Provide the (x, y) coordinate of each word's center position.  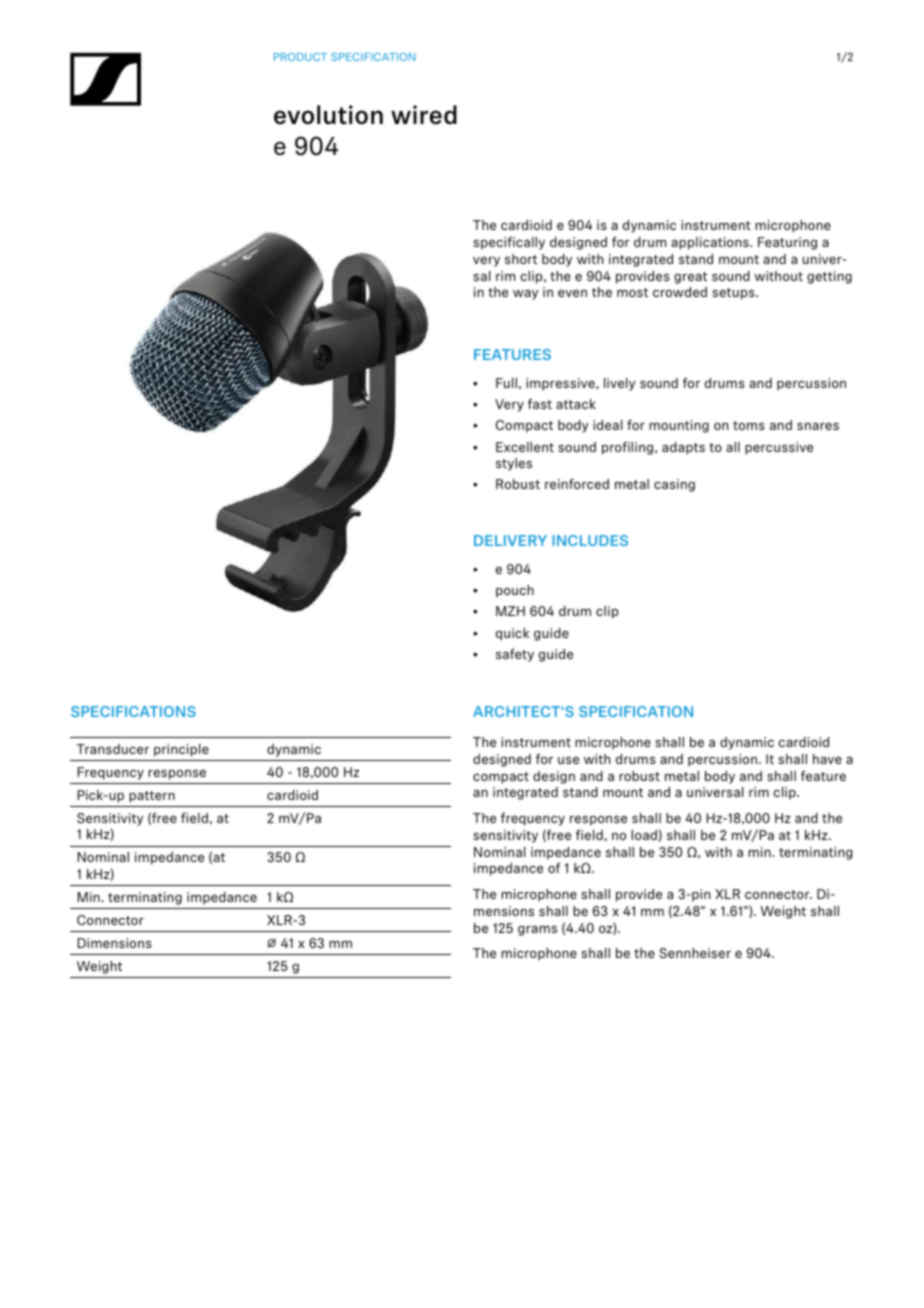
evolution (328, 115)
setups (734, 294)
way (525, 295)
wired (424, 114)
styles (514, 464)
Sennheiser (695, 953)
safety (515, 655)
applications (711, 243)
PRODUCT (300, 57)
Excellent (525, 447)
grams (537, 931)
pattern (152, 797)
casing (674, 485)
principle (181, 750)
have (827, 759)
